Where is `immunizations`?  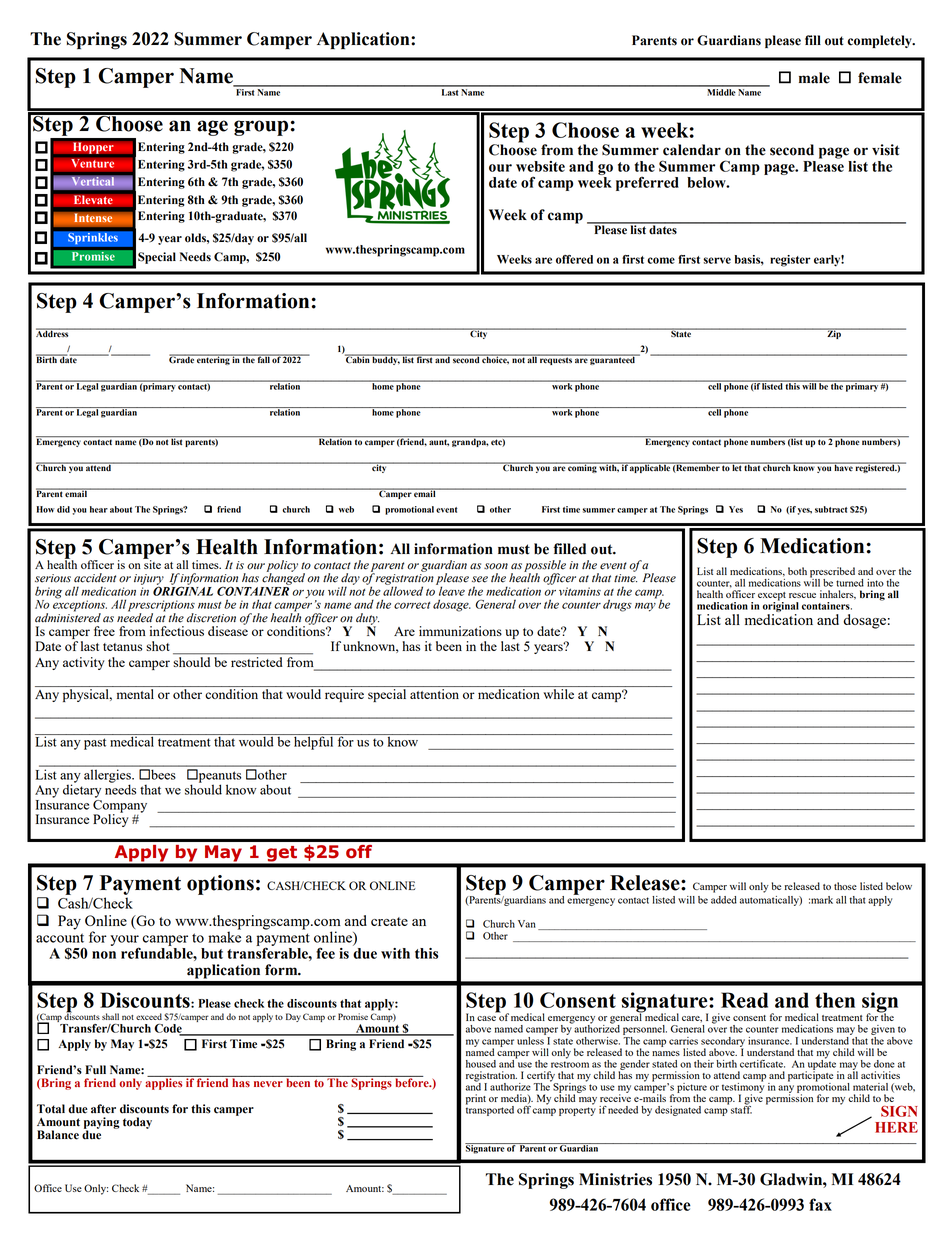
immunizations is located at coordinates (460, 631).
